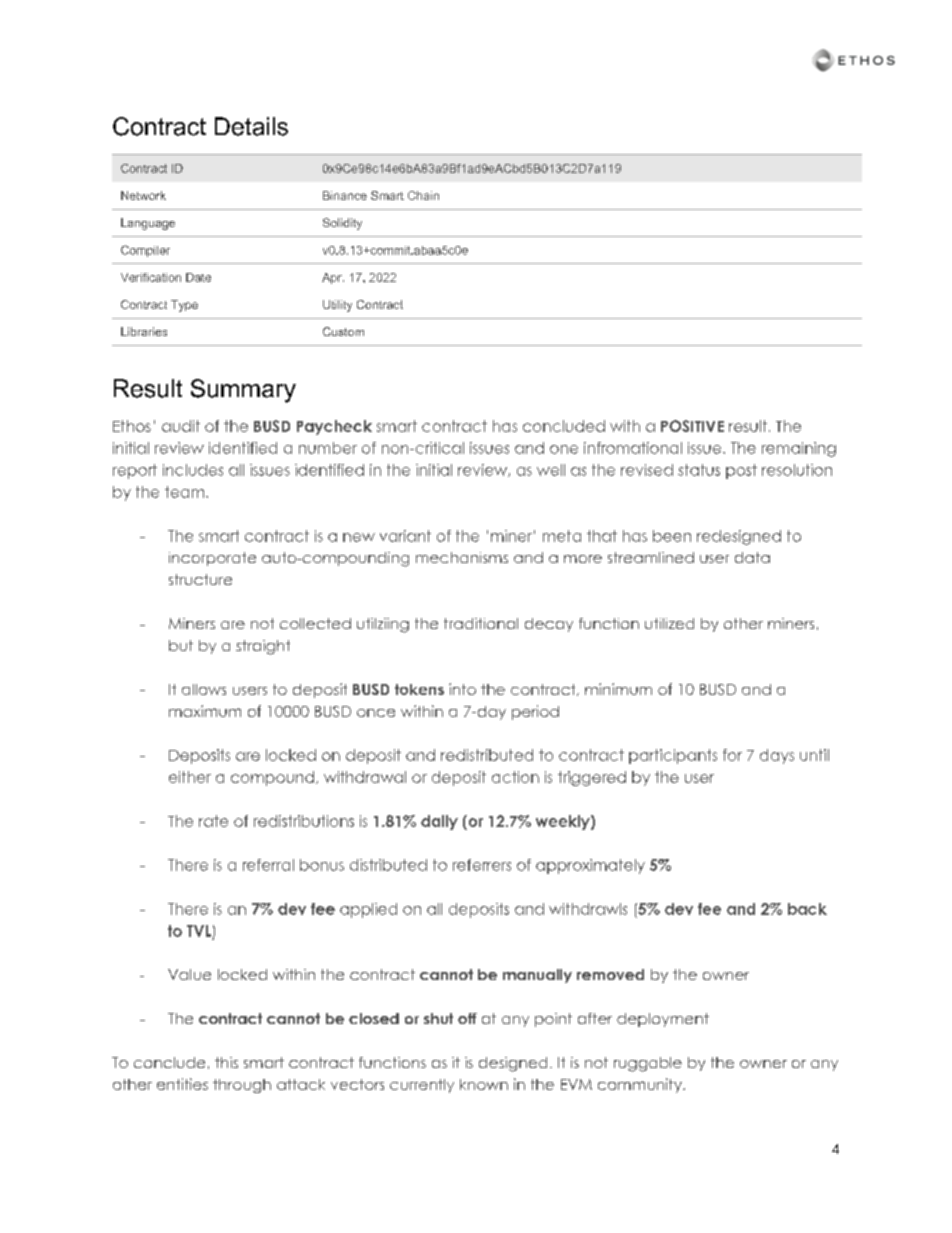 The image size is (952, 1233). I want to click on utilized, so click(669, 623).
